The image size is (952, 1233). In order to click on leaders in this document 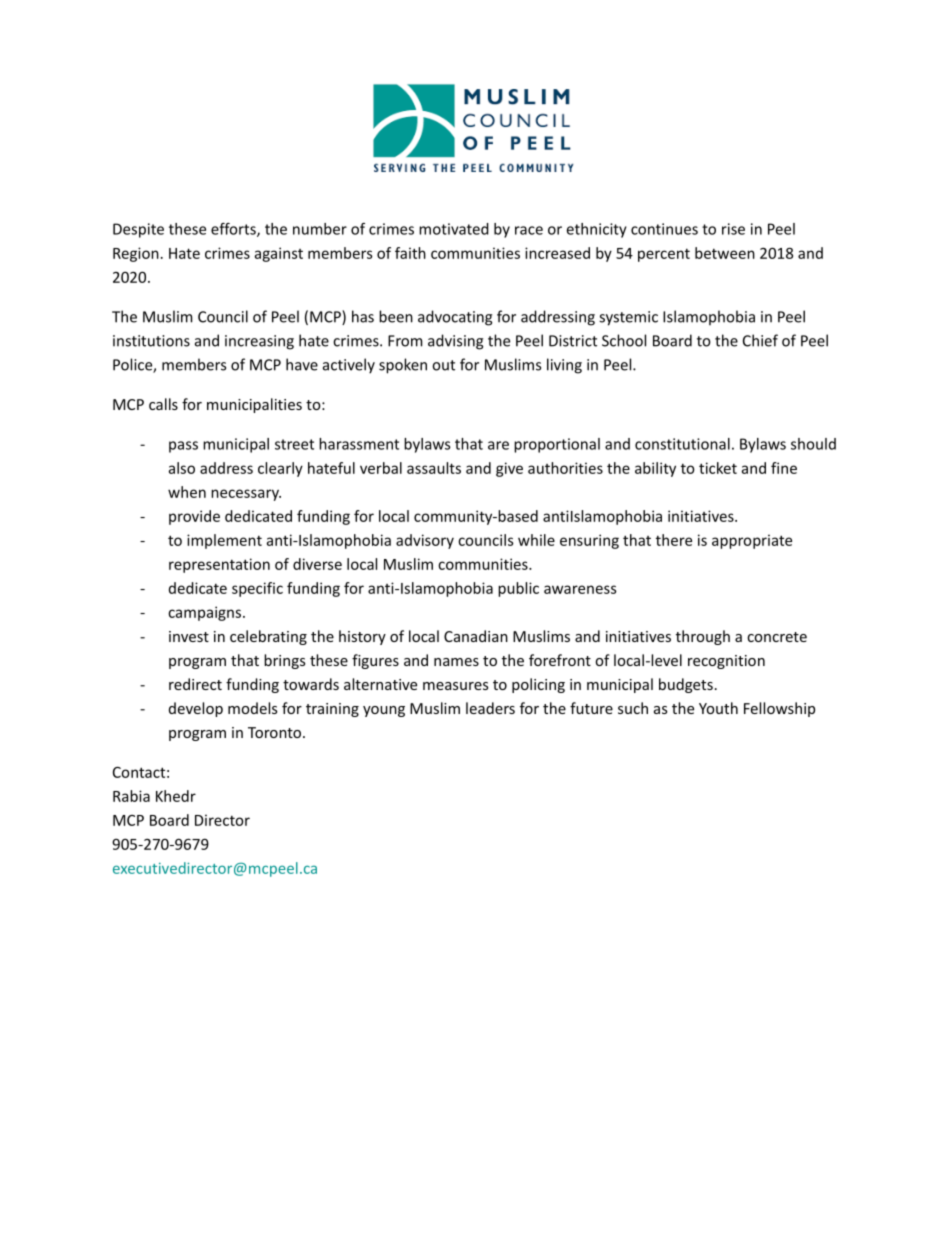, I will do `click(490, 708)`.
